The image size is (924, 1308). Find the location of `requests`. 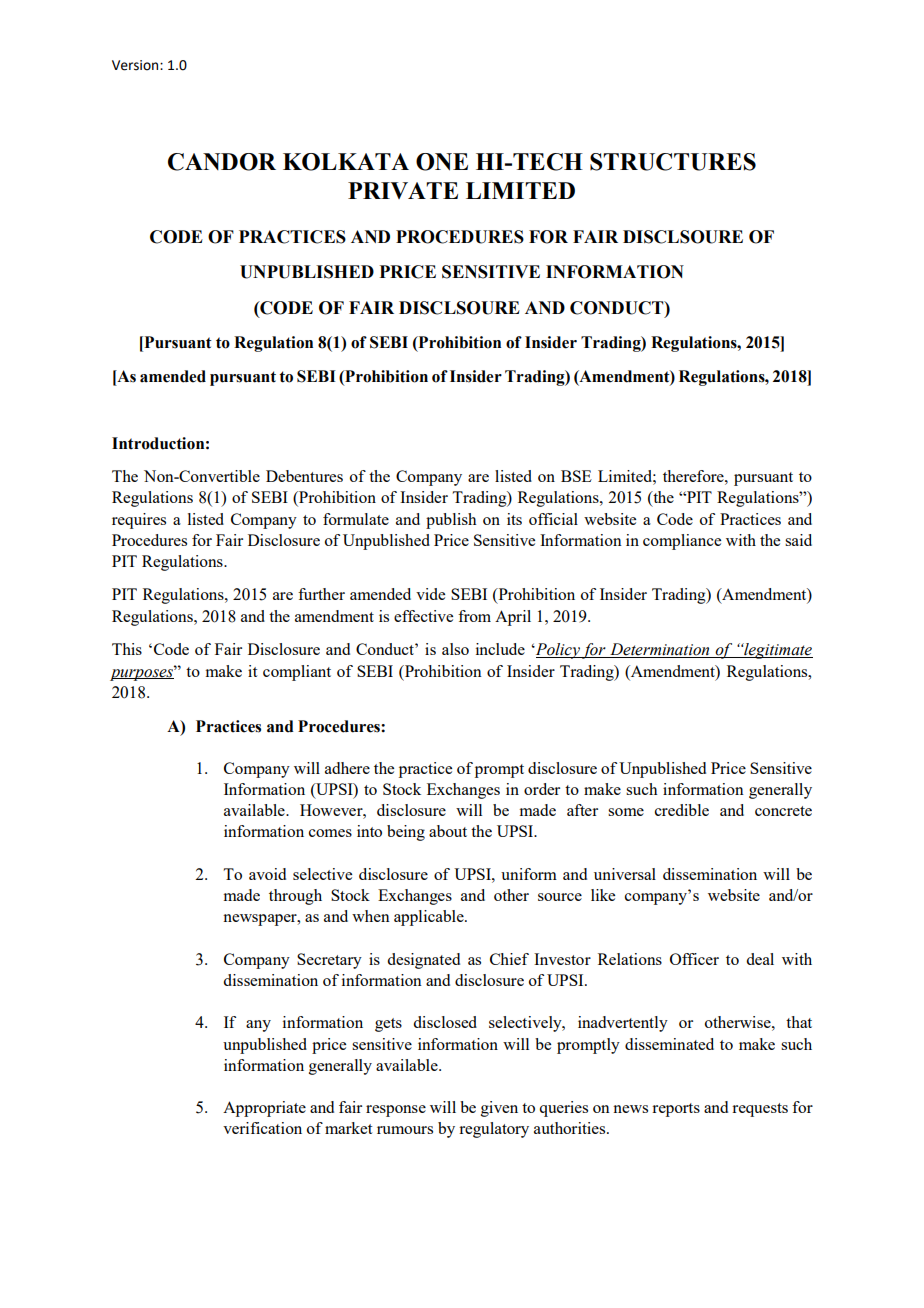

requests is located at coordinates (760, 1110).
